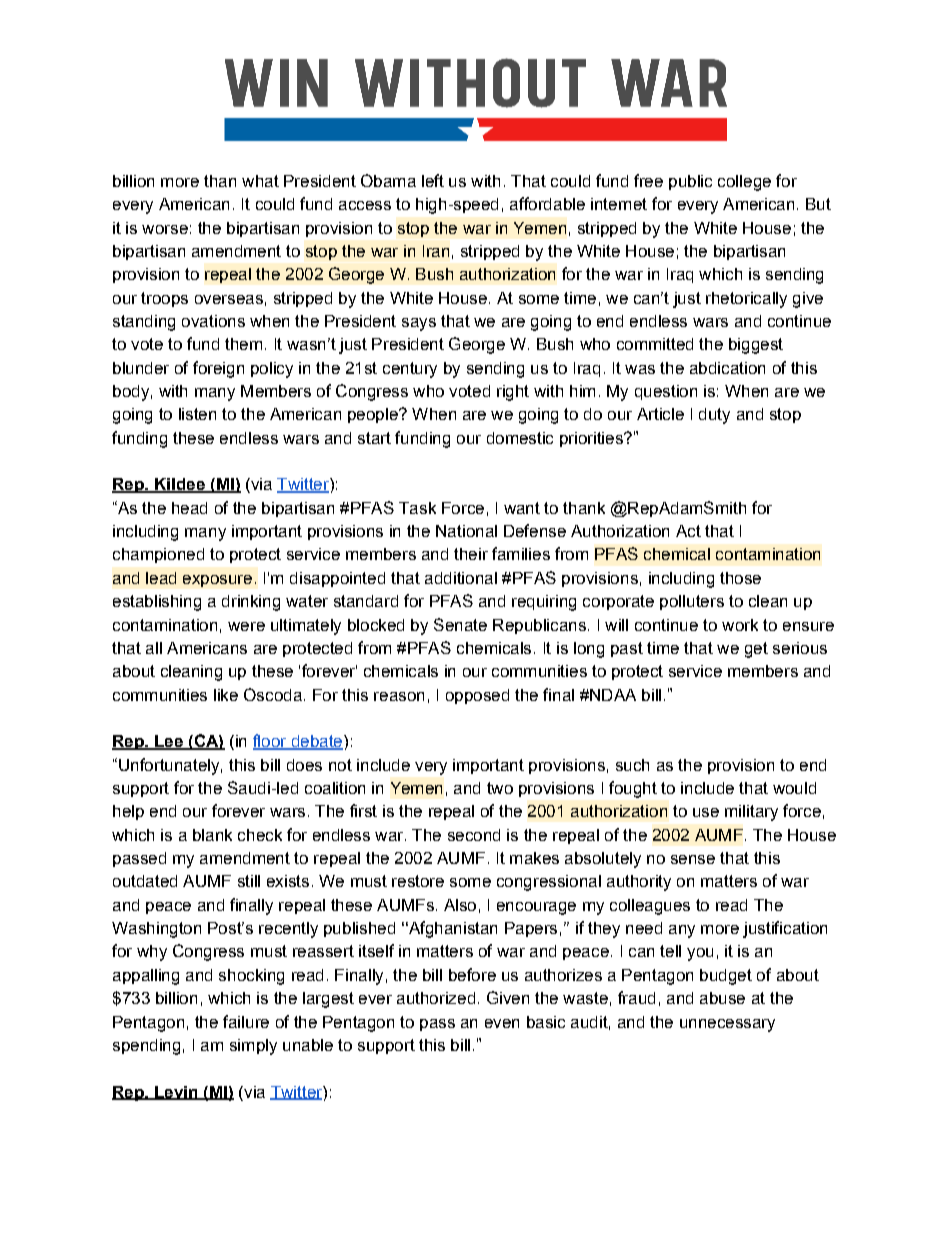 This screenshot has width=952, height=1233. Describe the element at coordinates (253, 1047) in the screenshot. I see `simply` at that location.
